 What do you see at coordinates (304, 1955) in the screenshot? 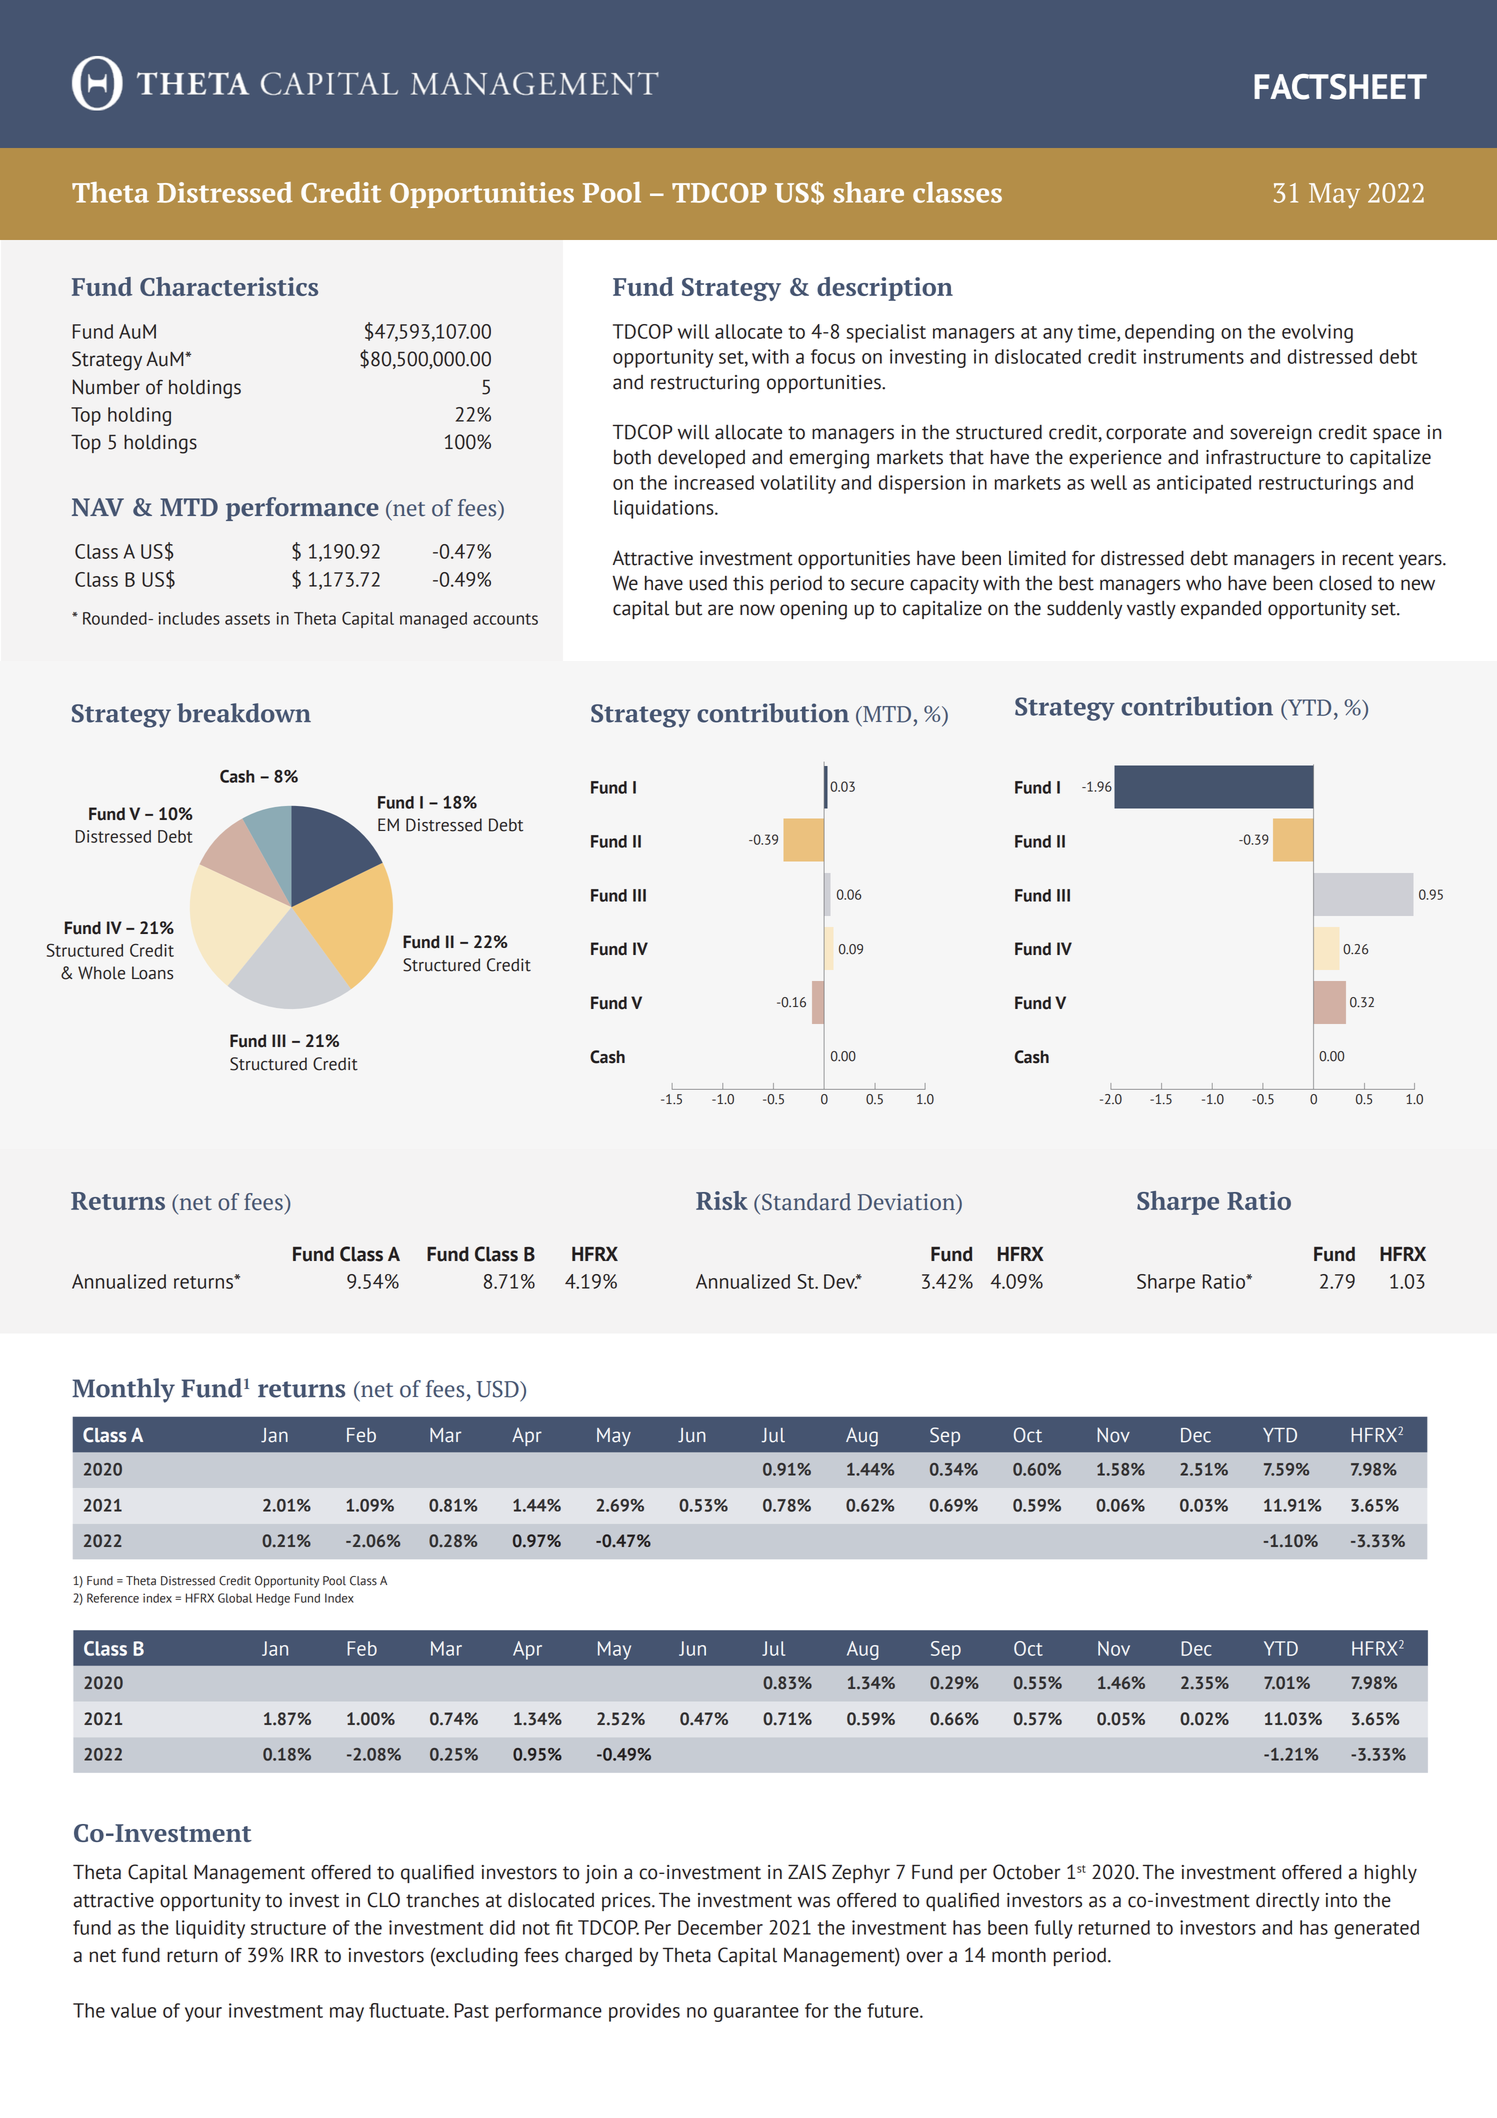
I see `IRR` at bounding box center [304, 1955].
